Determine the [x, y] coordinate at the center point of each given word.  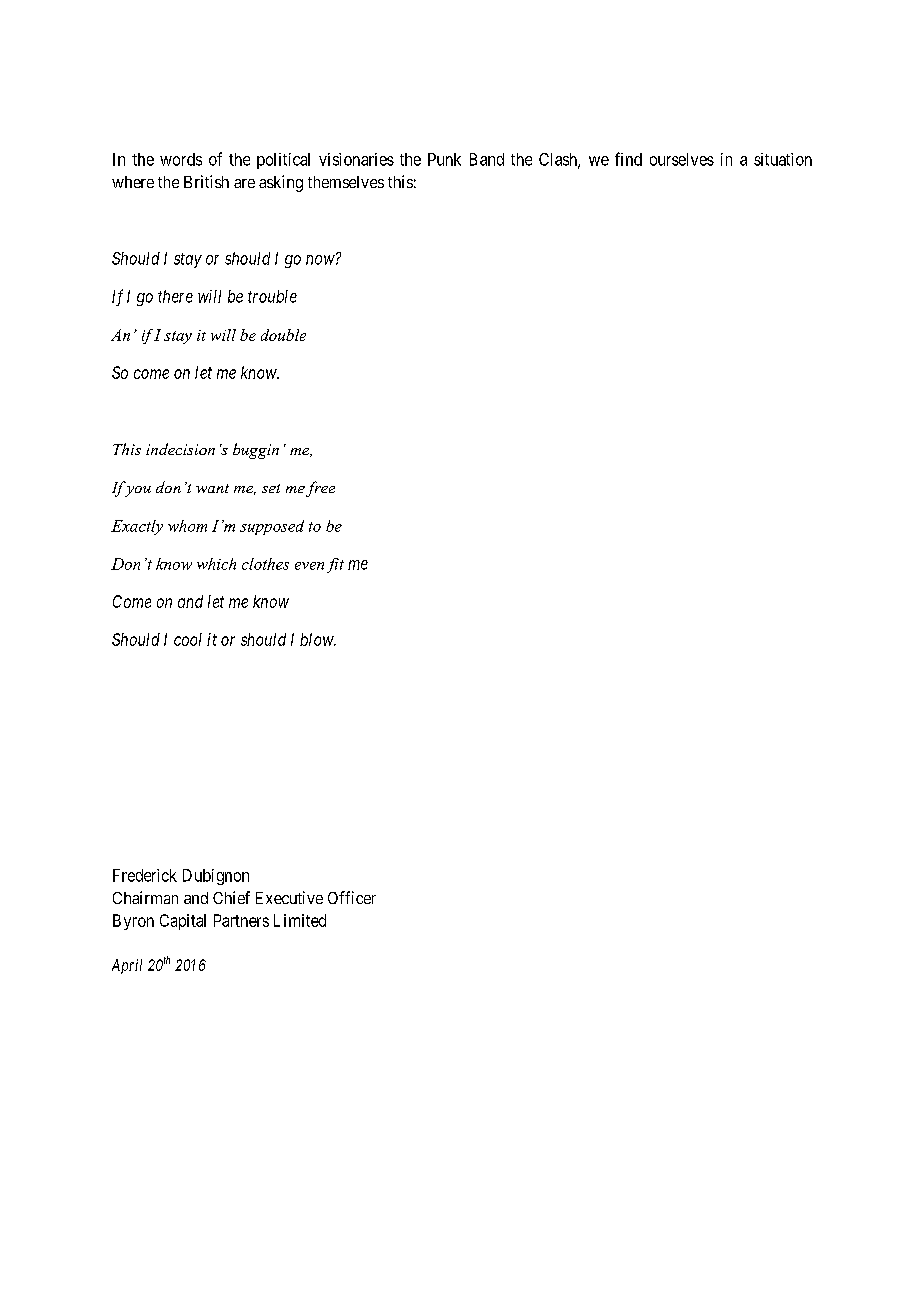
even [309, 566]
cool [188, 639]
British [206, 181]
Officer [352, 897]
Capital [183, 922]
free [320, 489]
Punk [444, 159]
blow [318, 639]
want [212, 488]
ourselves [682, 159]
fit [335, 565]
